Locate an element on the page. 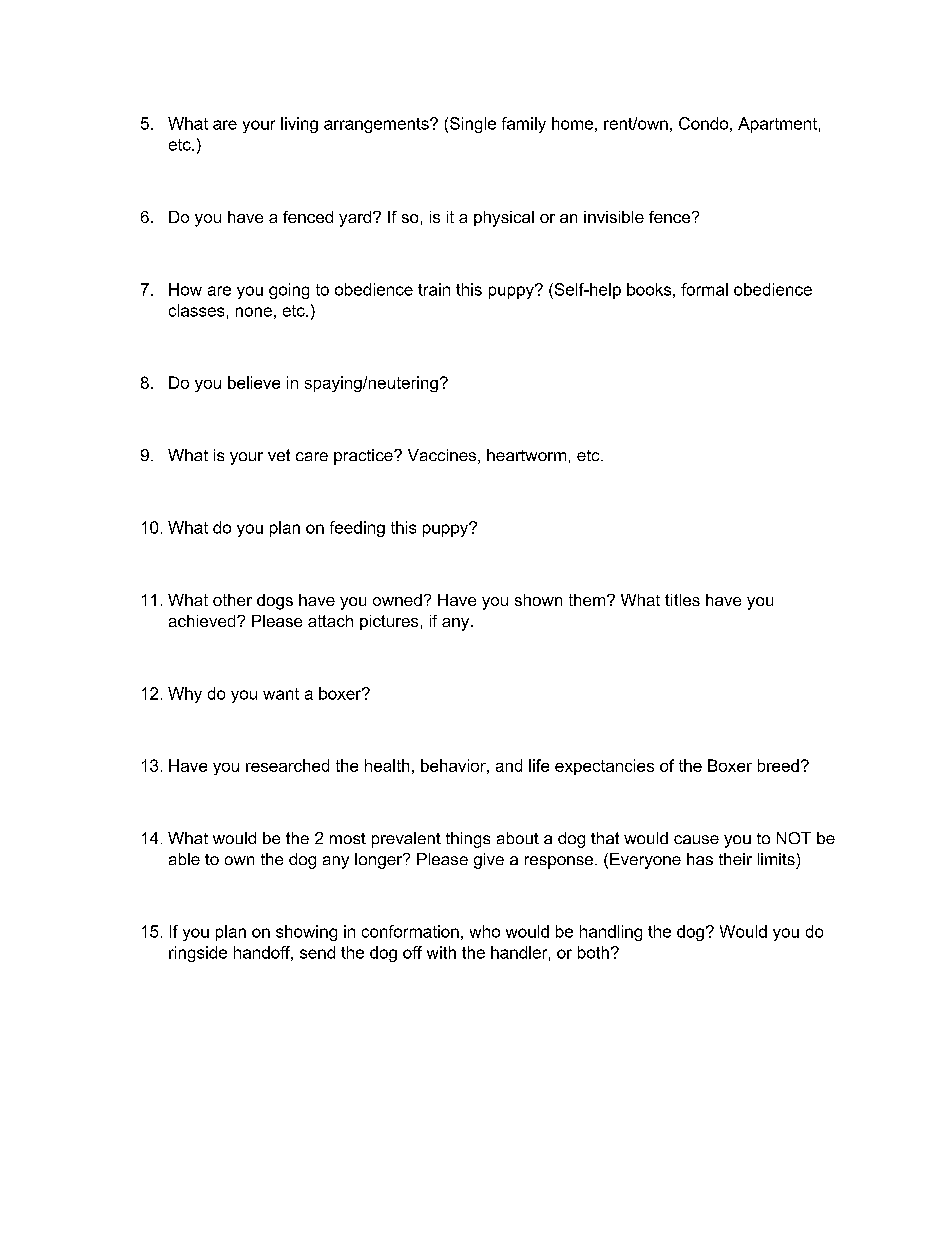 This image has width=952, height=1233. train is located at coordinates (434, 289).
